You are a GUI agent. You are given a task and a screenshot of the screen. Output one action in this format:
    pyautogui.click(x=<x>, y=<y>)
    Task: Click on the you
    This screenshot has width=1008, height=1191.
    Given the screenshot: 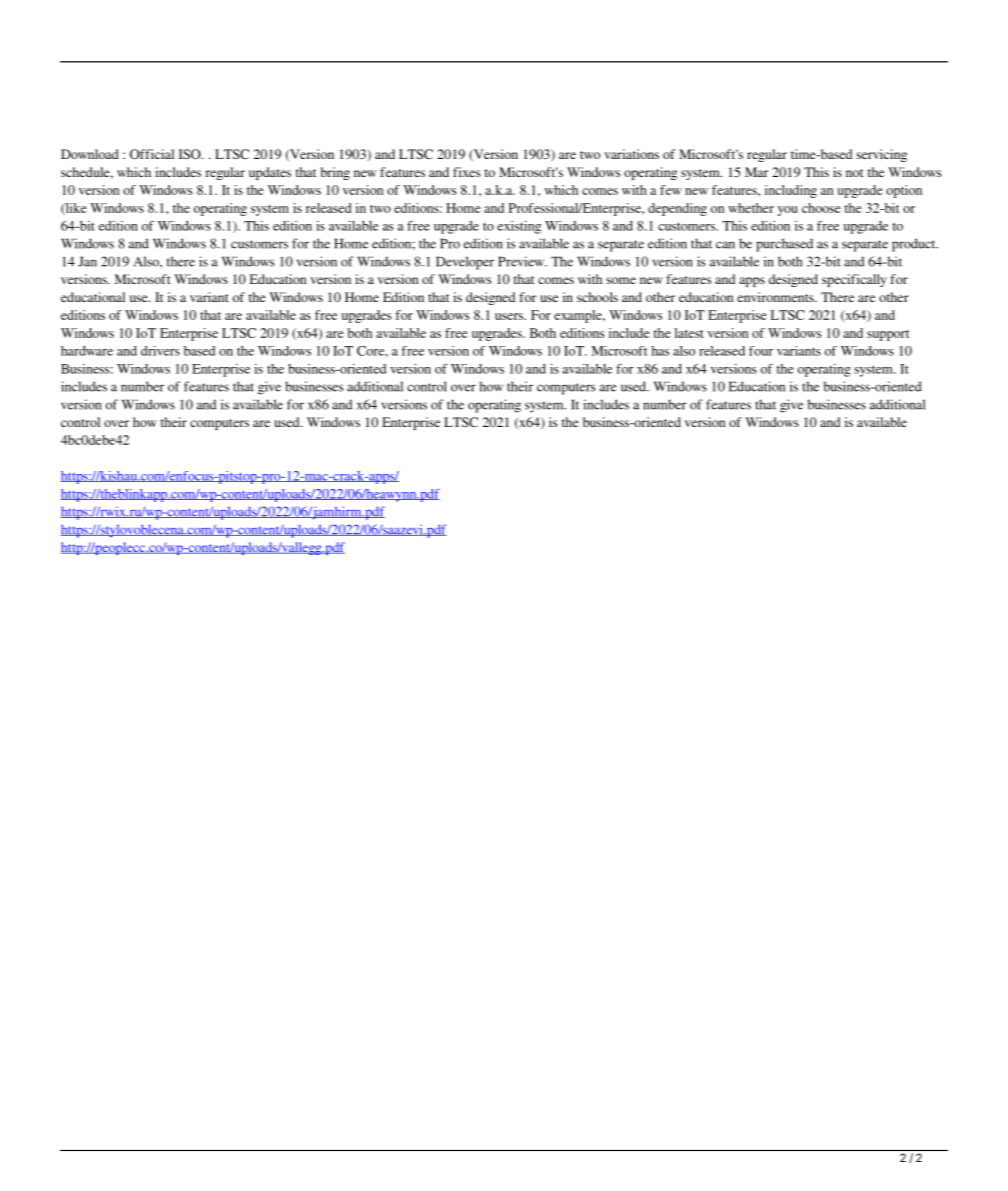 What is the action you would take?
    pyautogui.click(x=788, y=211)
